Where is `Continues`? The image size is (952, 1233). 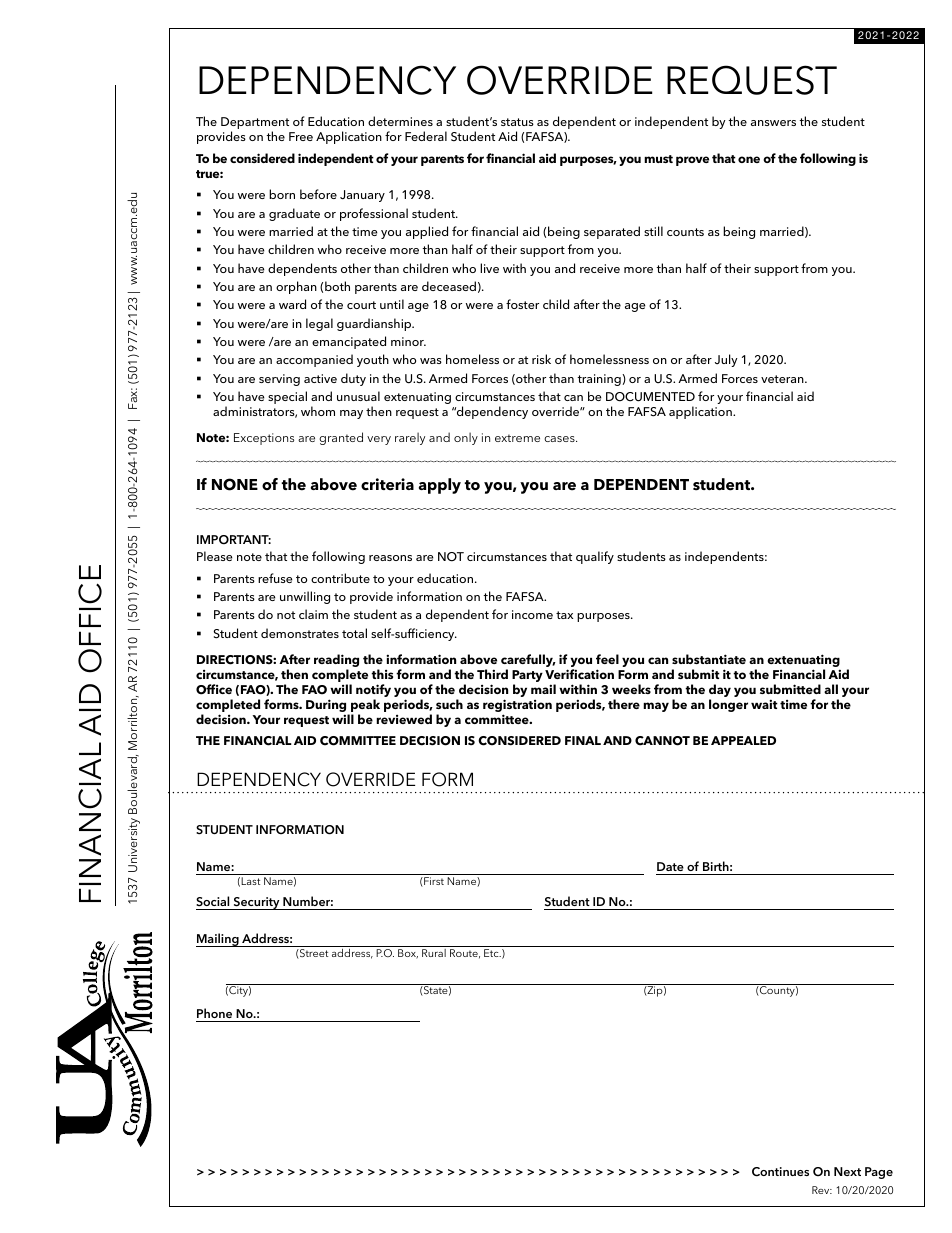 Continues is located at coordinates (780, 1172).
